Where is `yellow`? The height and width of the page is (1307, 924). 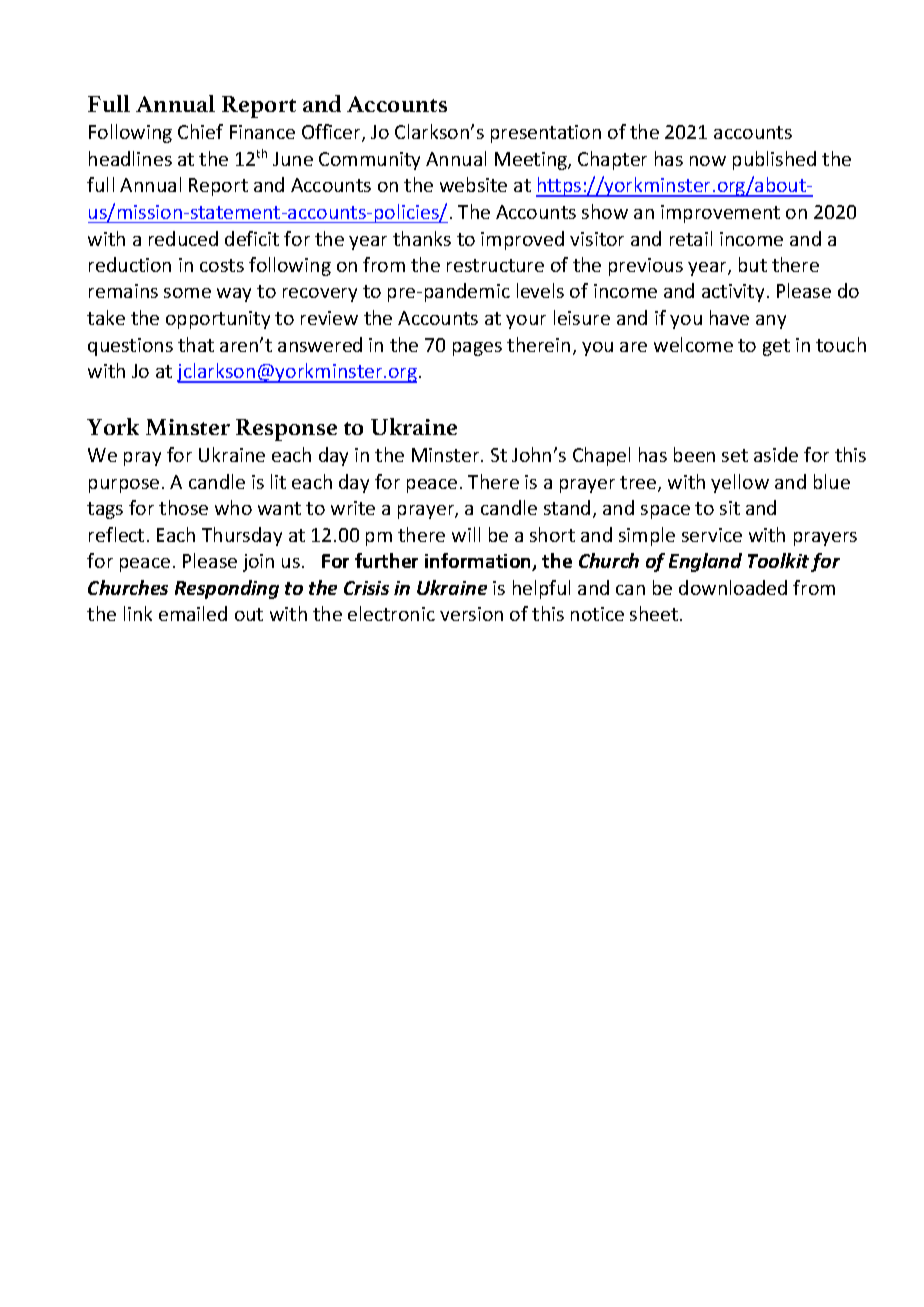
yellow is located at coordinates (740, 483).
